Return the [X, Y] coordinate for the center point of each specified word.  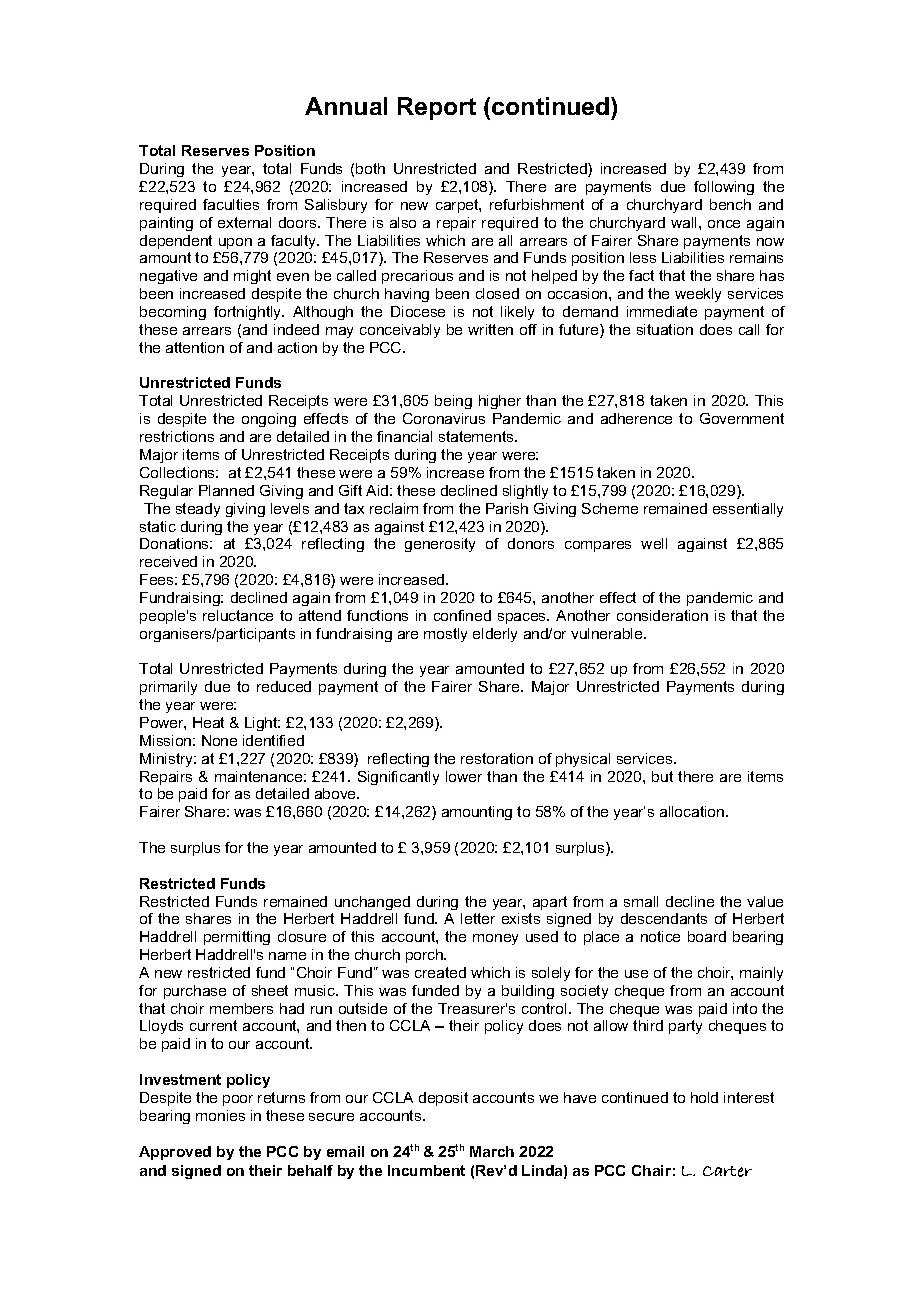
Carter [727, 1171]
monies [220, 1115]
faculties [231, 204]
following [724, 188]
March [492, 1151]
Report [437, 108]
